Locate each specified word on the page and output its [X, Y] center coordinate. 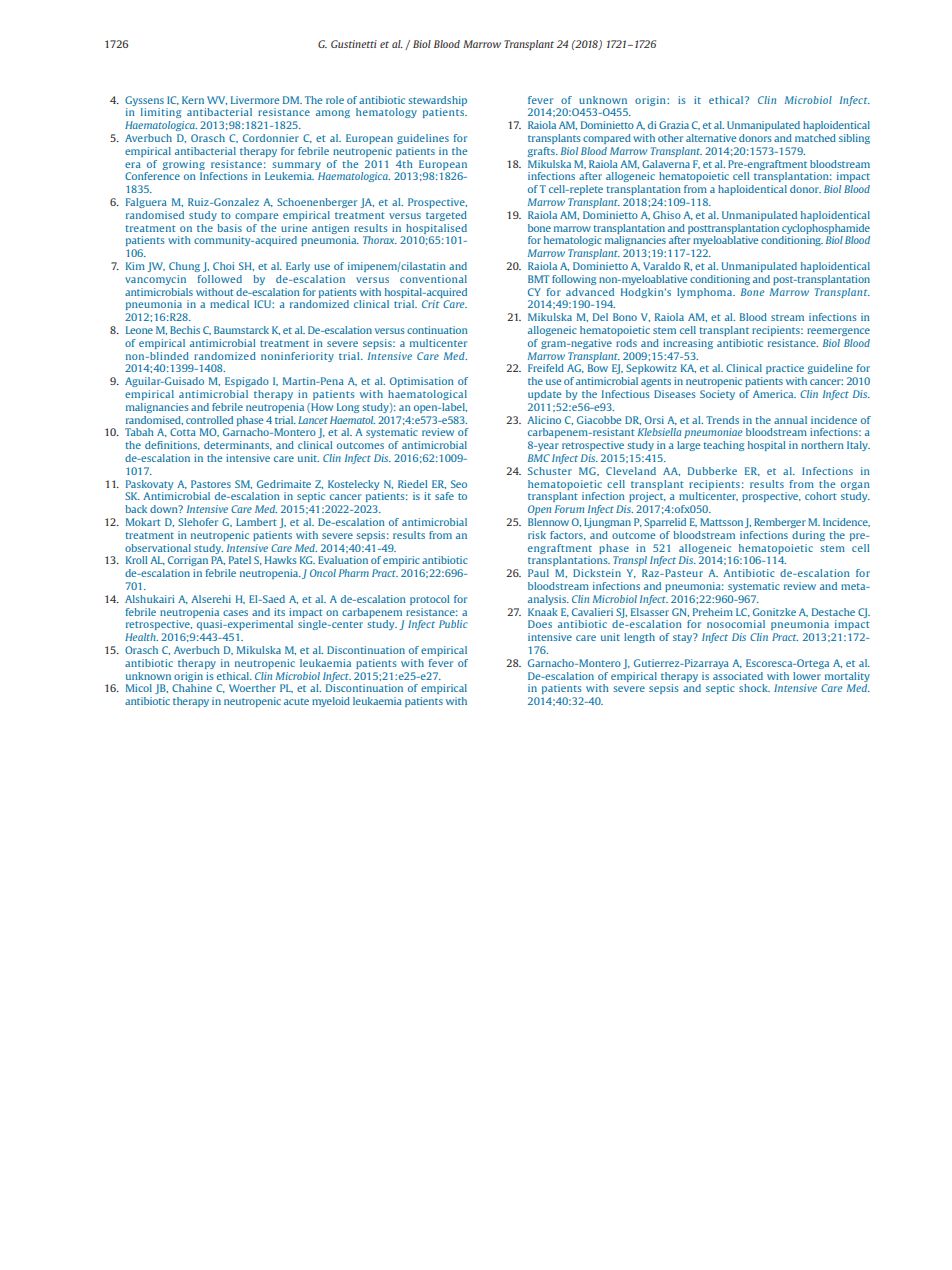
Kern [193, 100]
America [774, 394]
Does [540, 624]
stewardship [437, 101]
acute [296, 701]
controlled [209, 420]
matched [815, 138]
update [544, 395]
